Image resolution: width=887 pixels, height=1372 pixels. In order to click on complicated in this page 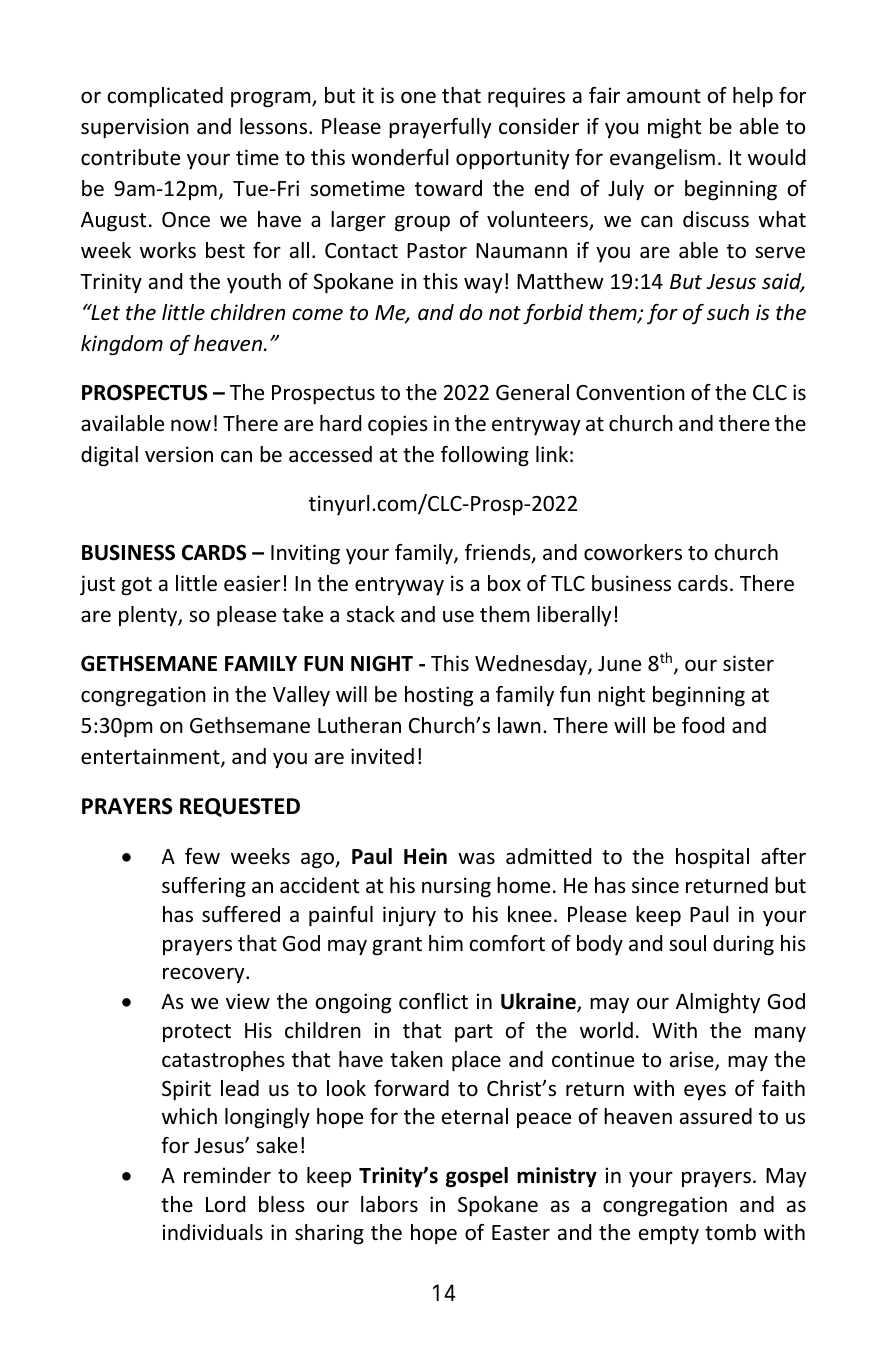, I will do `click(165, 97)`.
